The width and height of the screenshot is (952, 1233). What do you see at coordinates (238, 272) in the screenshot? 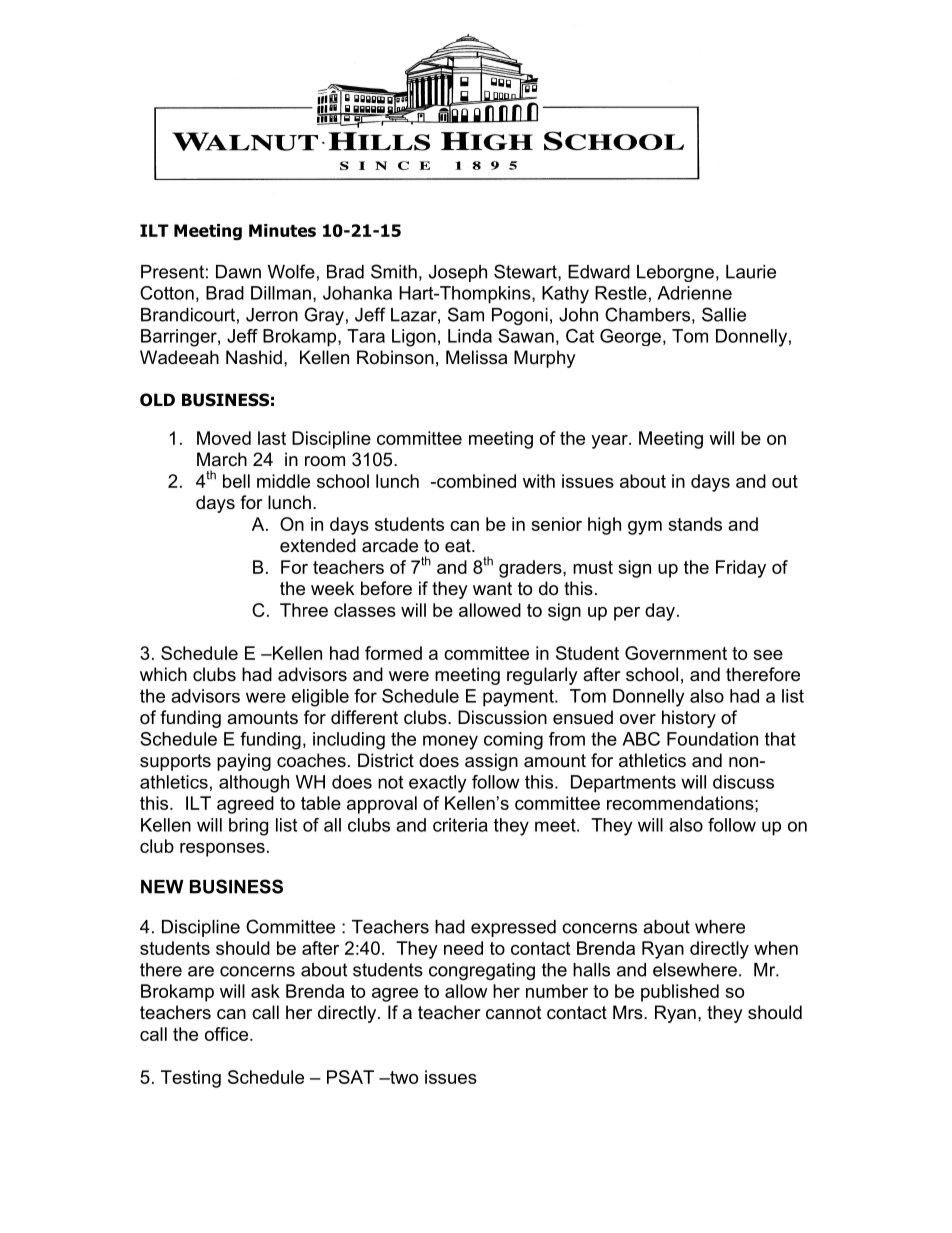
I see `Dawn` at bounding box center [238, 272].
